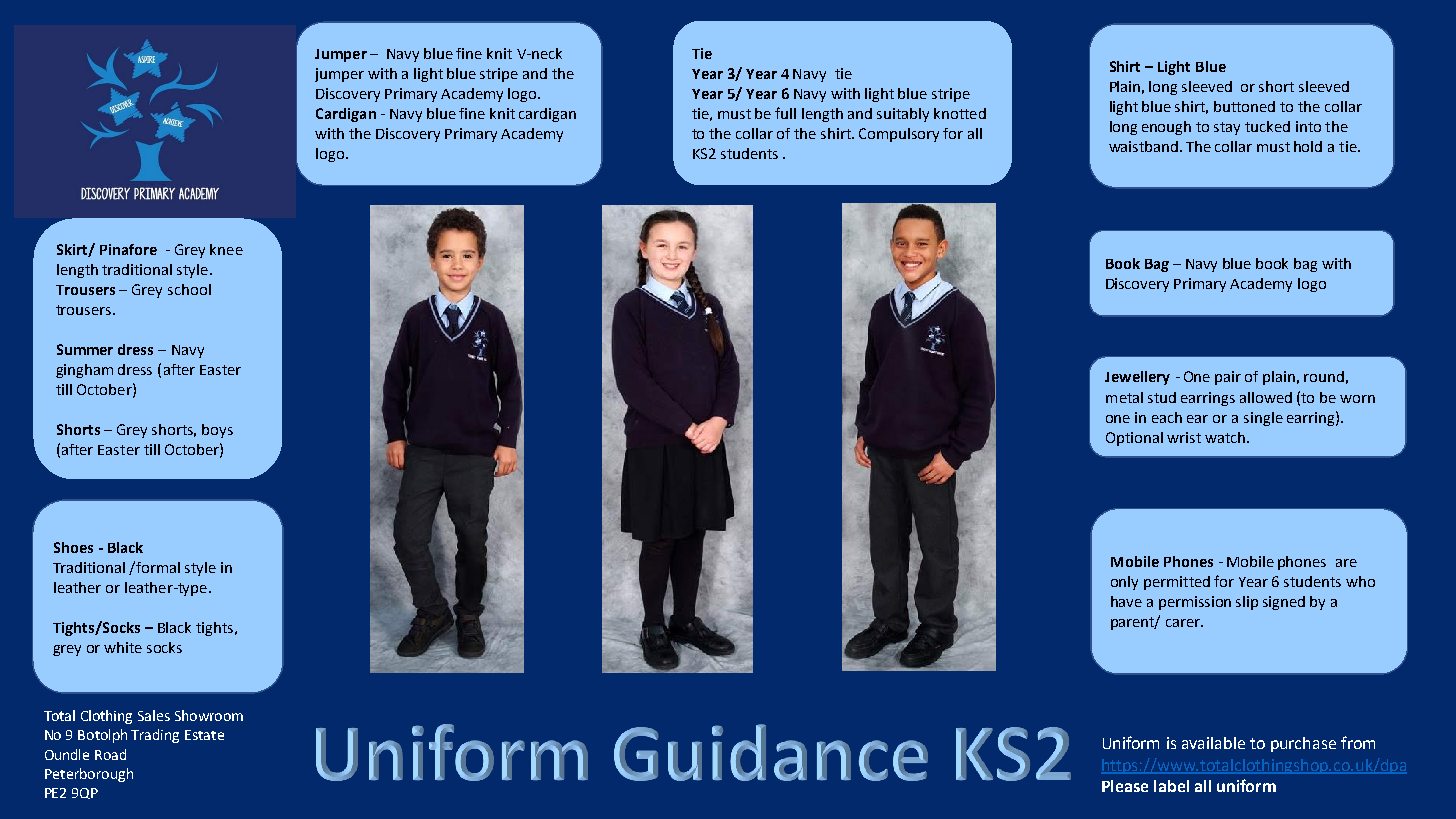 The image size is (1456, 819). What do you see at coordinates (1228, 378) in the screenshot?
I see `pair` at bounding box center [1228, 378].
